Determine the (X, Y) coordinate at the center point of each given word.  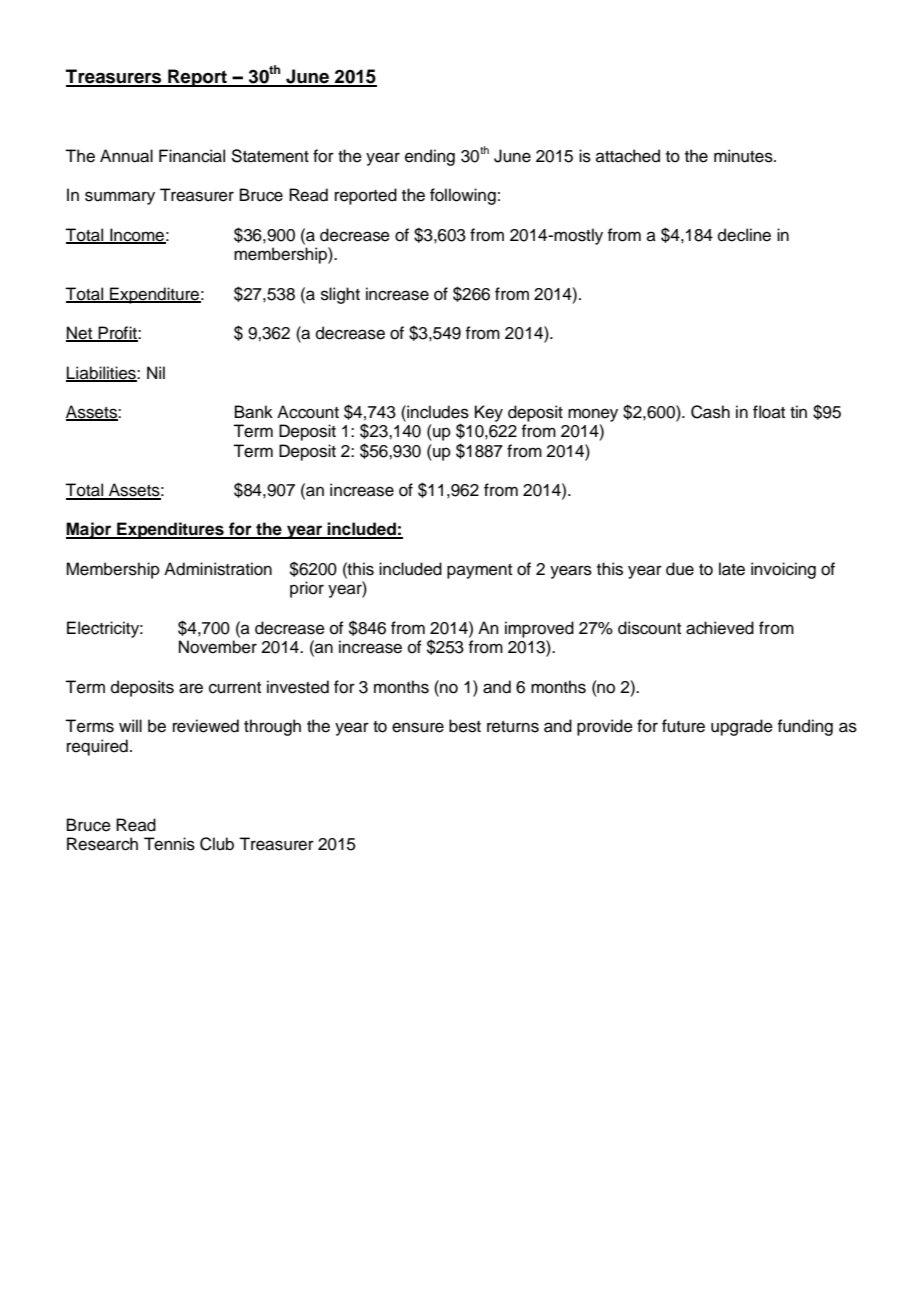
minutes (744, 156)
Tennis (169, 844)
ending (430, 157)
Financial (192, 156)
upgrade (742, 727)
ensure (418, 727)
